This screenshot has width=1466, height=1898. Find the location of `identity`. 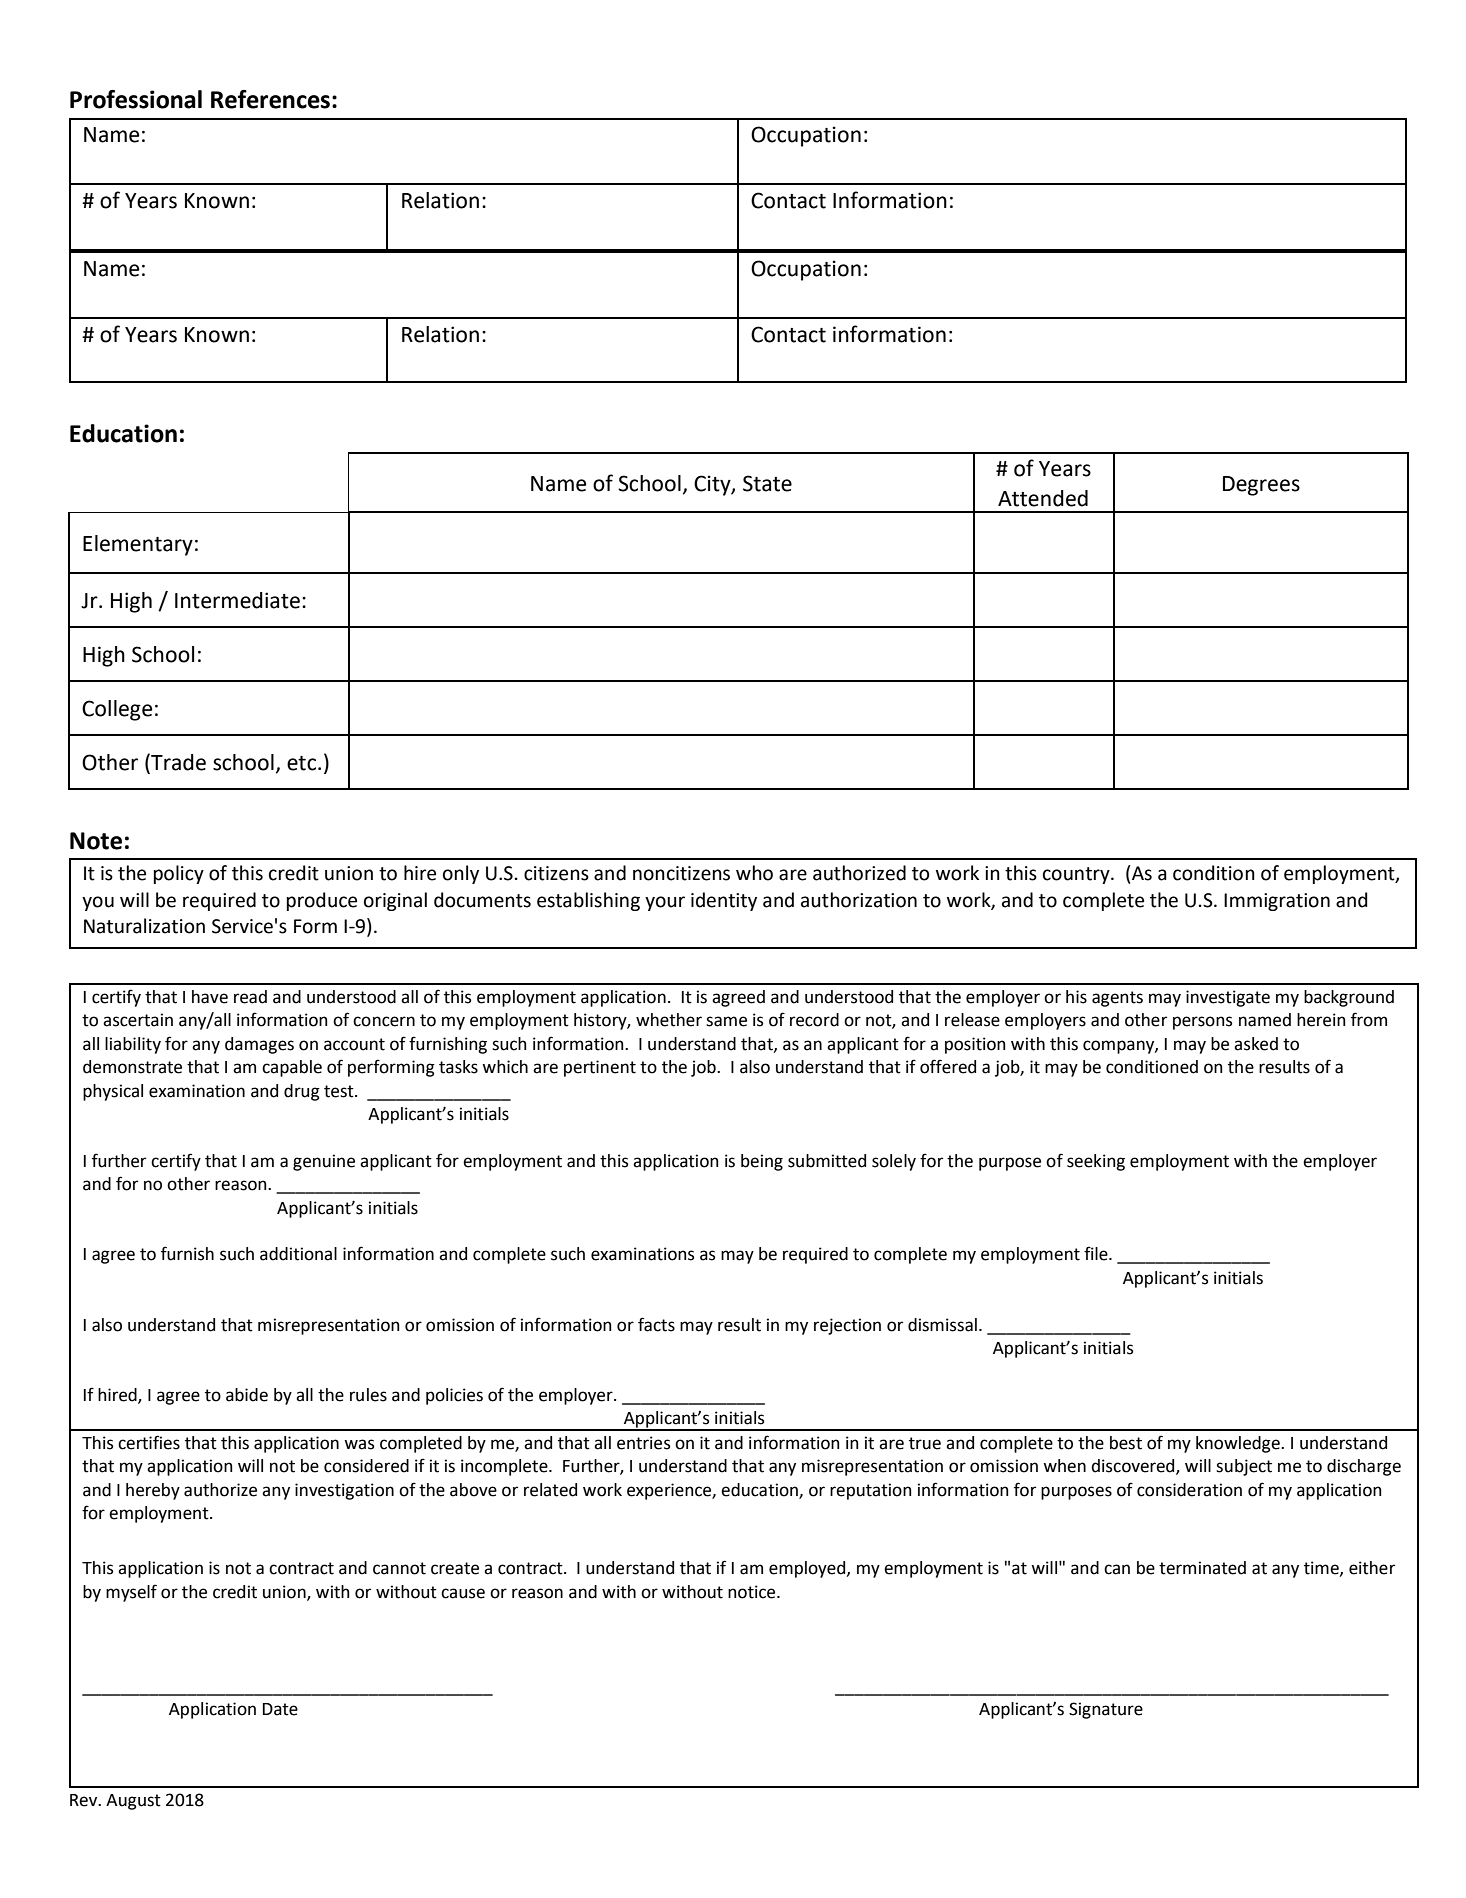

identity is located at coordinates (724, 901).
